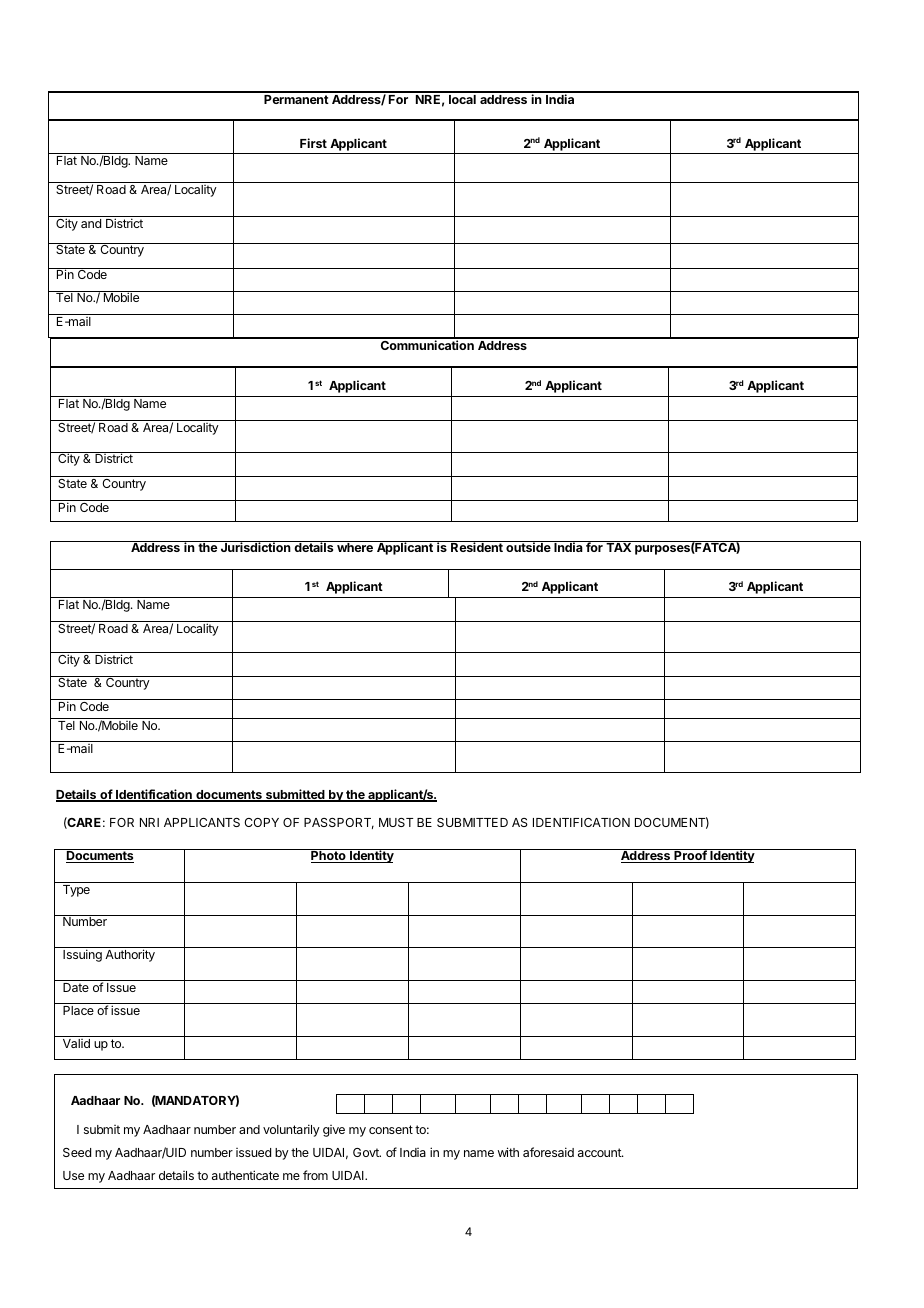  I want to click on PASSPORT, so click(339, 823).
